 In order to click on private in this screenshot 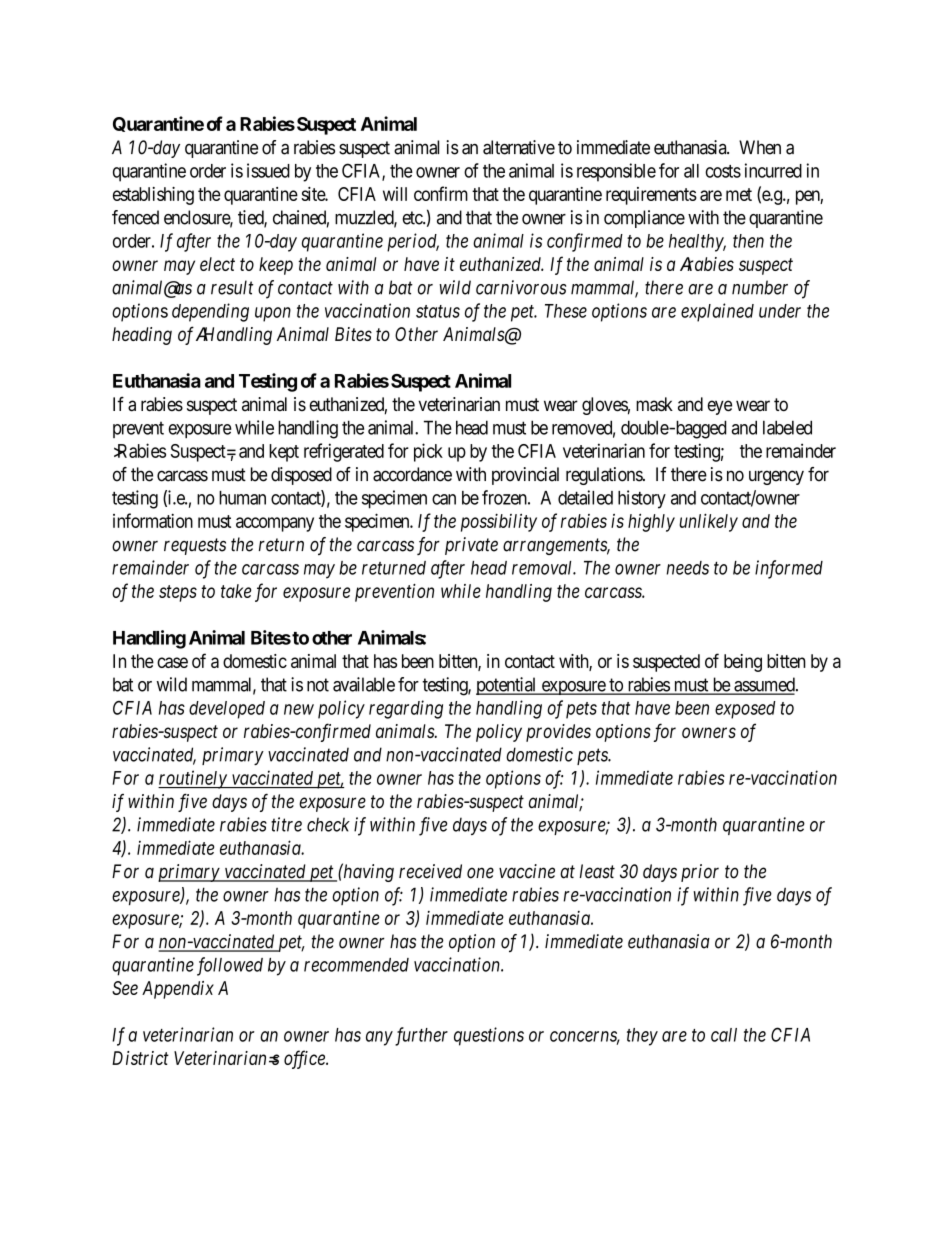, I will do `click(471, 546)`.
